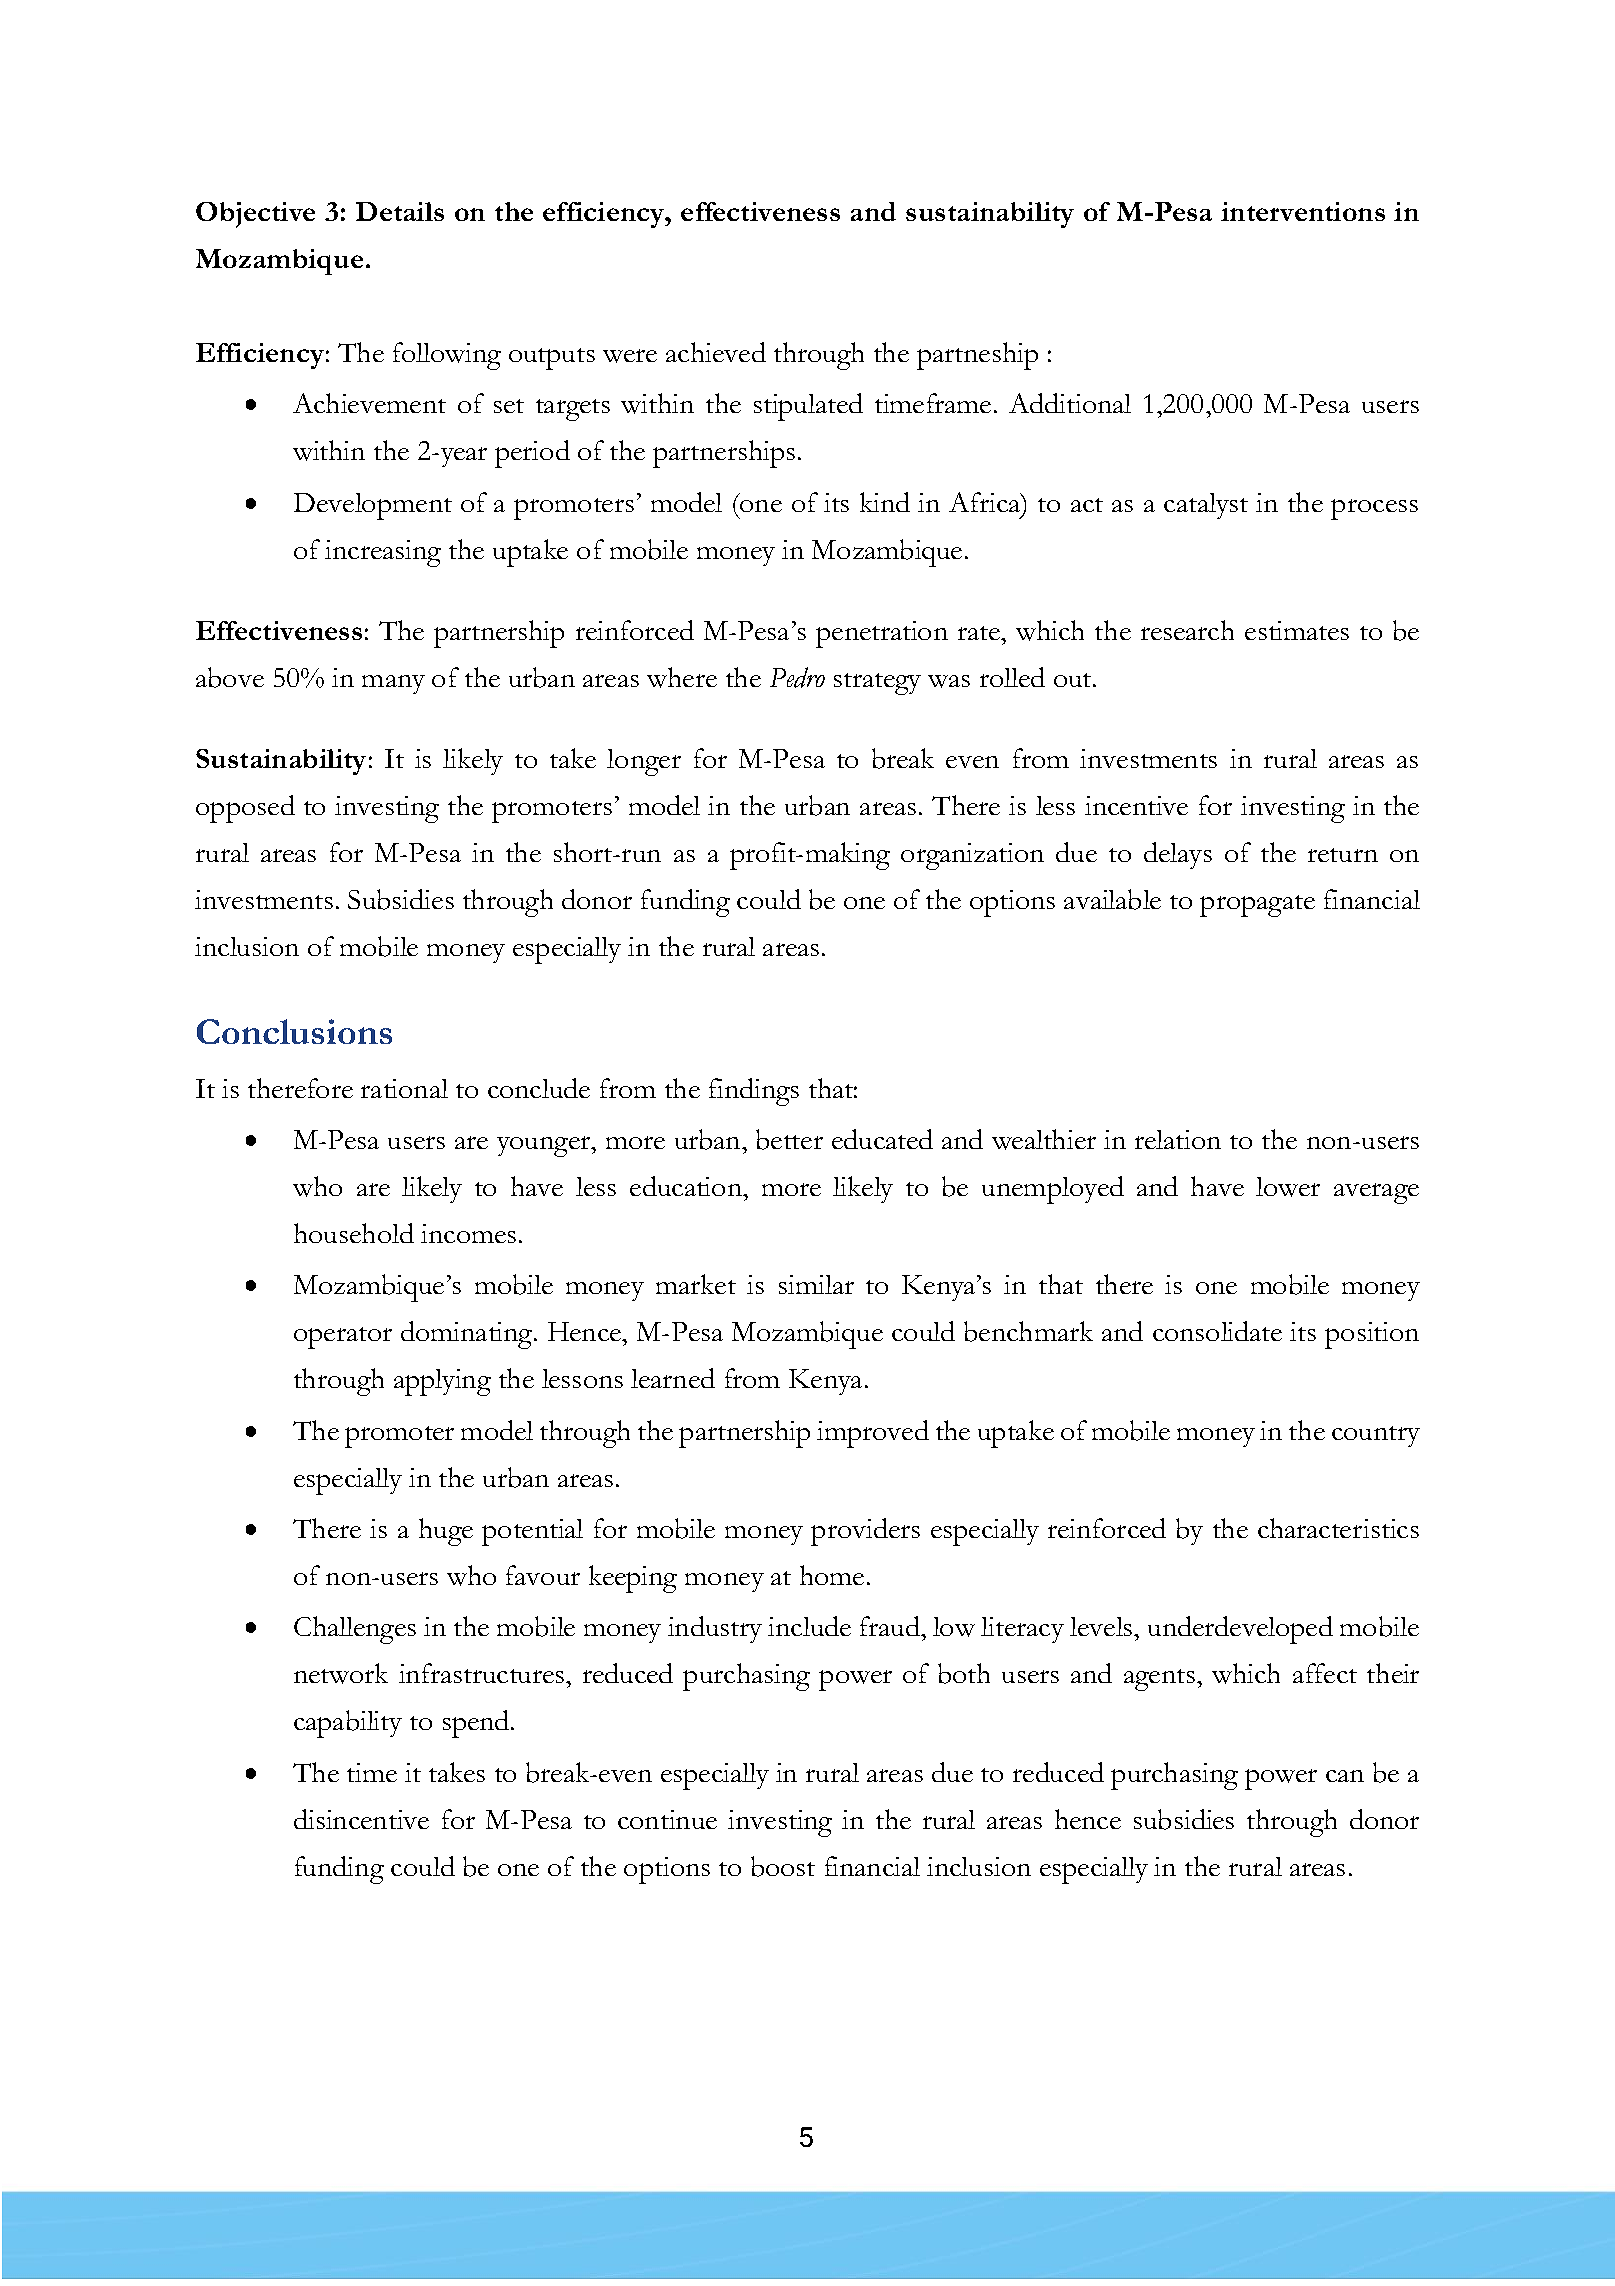 The height and width of the screenshot is (2286, 1615). I want to click on opposed, so click(245, 809).
